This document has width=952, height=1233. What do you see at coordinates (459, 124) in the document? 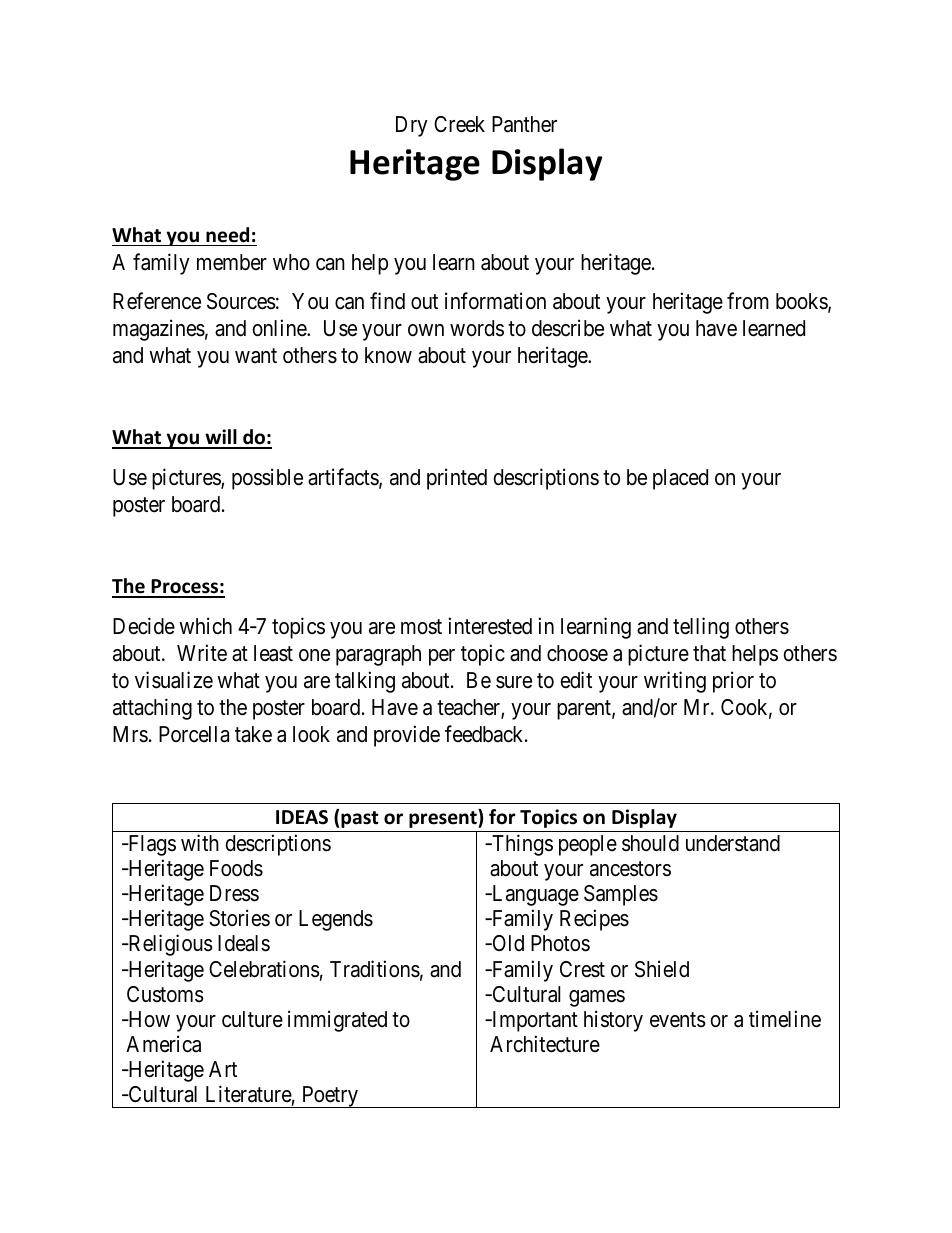
I see `Creek` at bounding box center [459, 124].
